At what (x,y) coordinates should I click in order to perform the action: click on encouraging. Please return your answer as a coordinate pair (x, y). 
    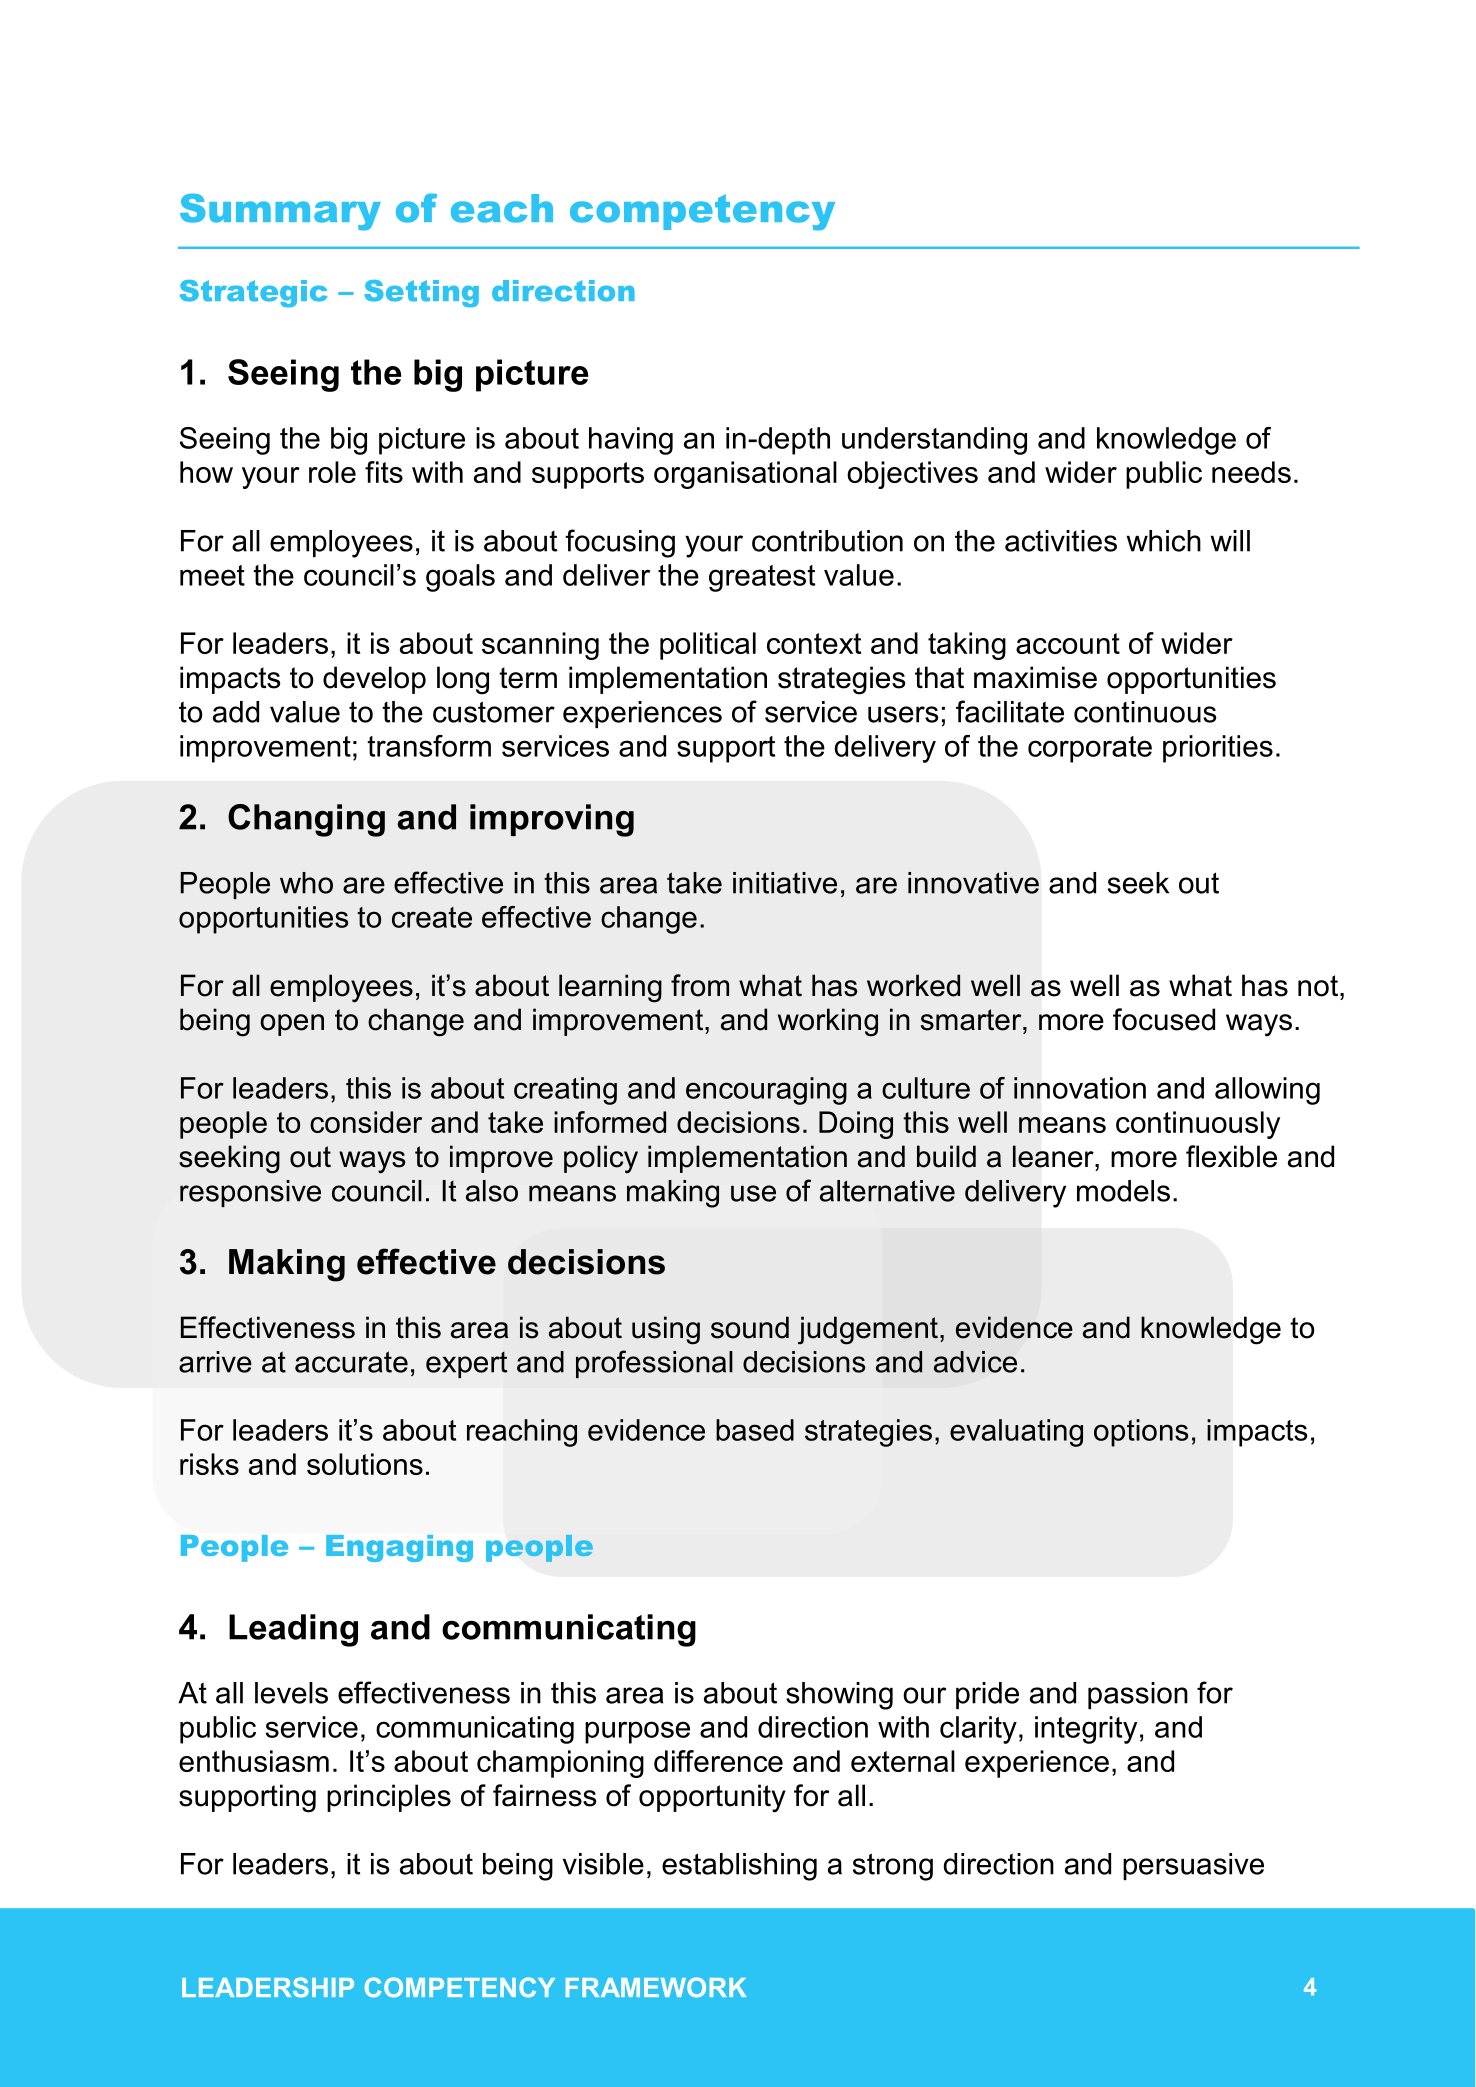
    Looking at the image, I should click on (766, 1091).
